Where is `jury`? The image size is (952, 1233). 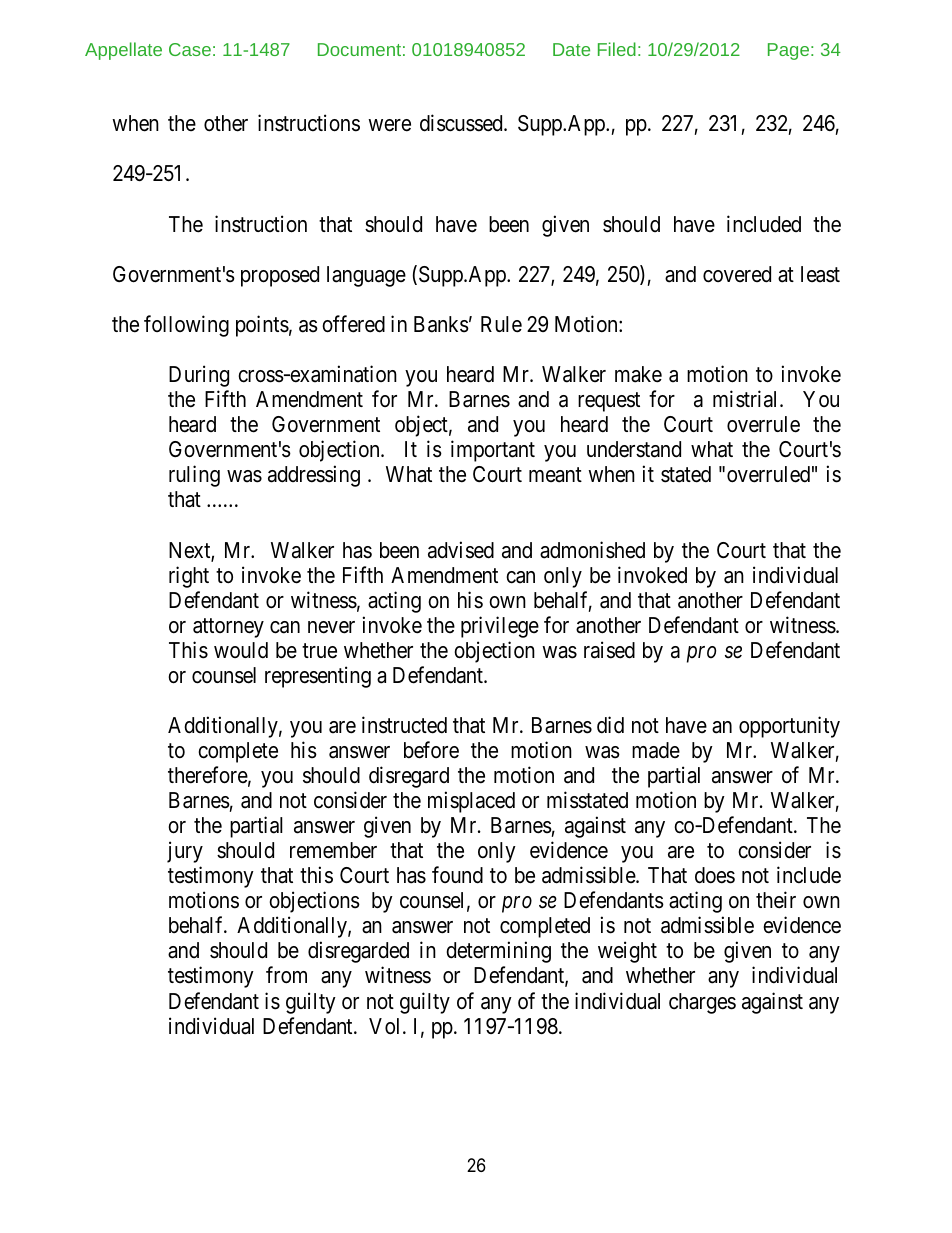
jury is located at coordinates (185, 852).
